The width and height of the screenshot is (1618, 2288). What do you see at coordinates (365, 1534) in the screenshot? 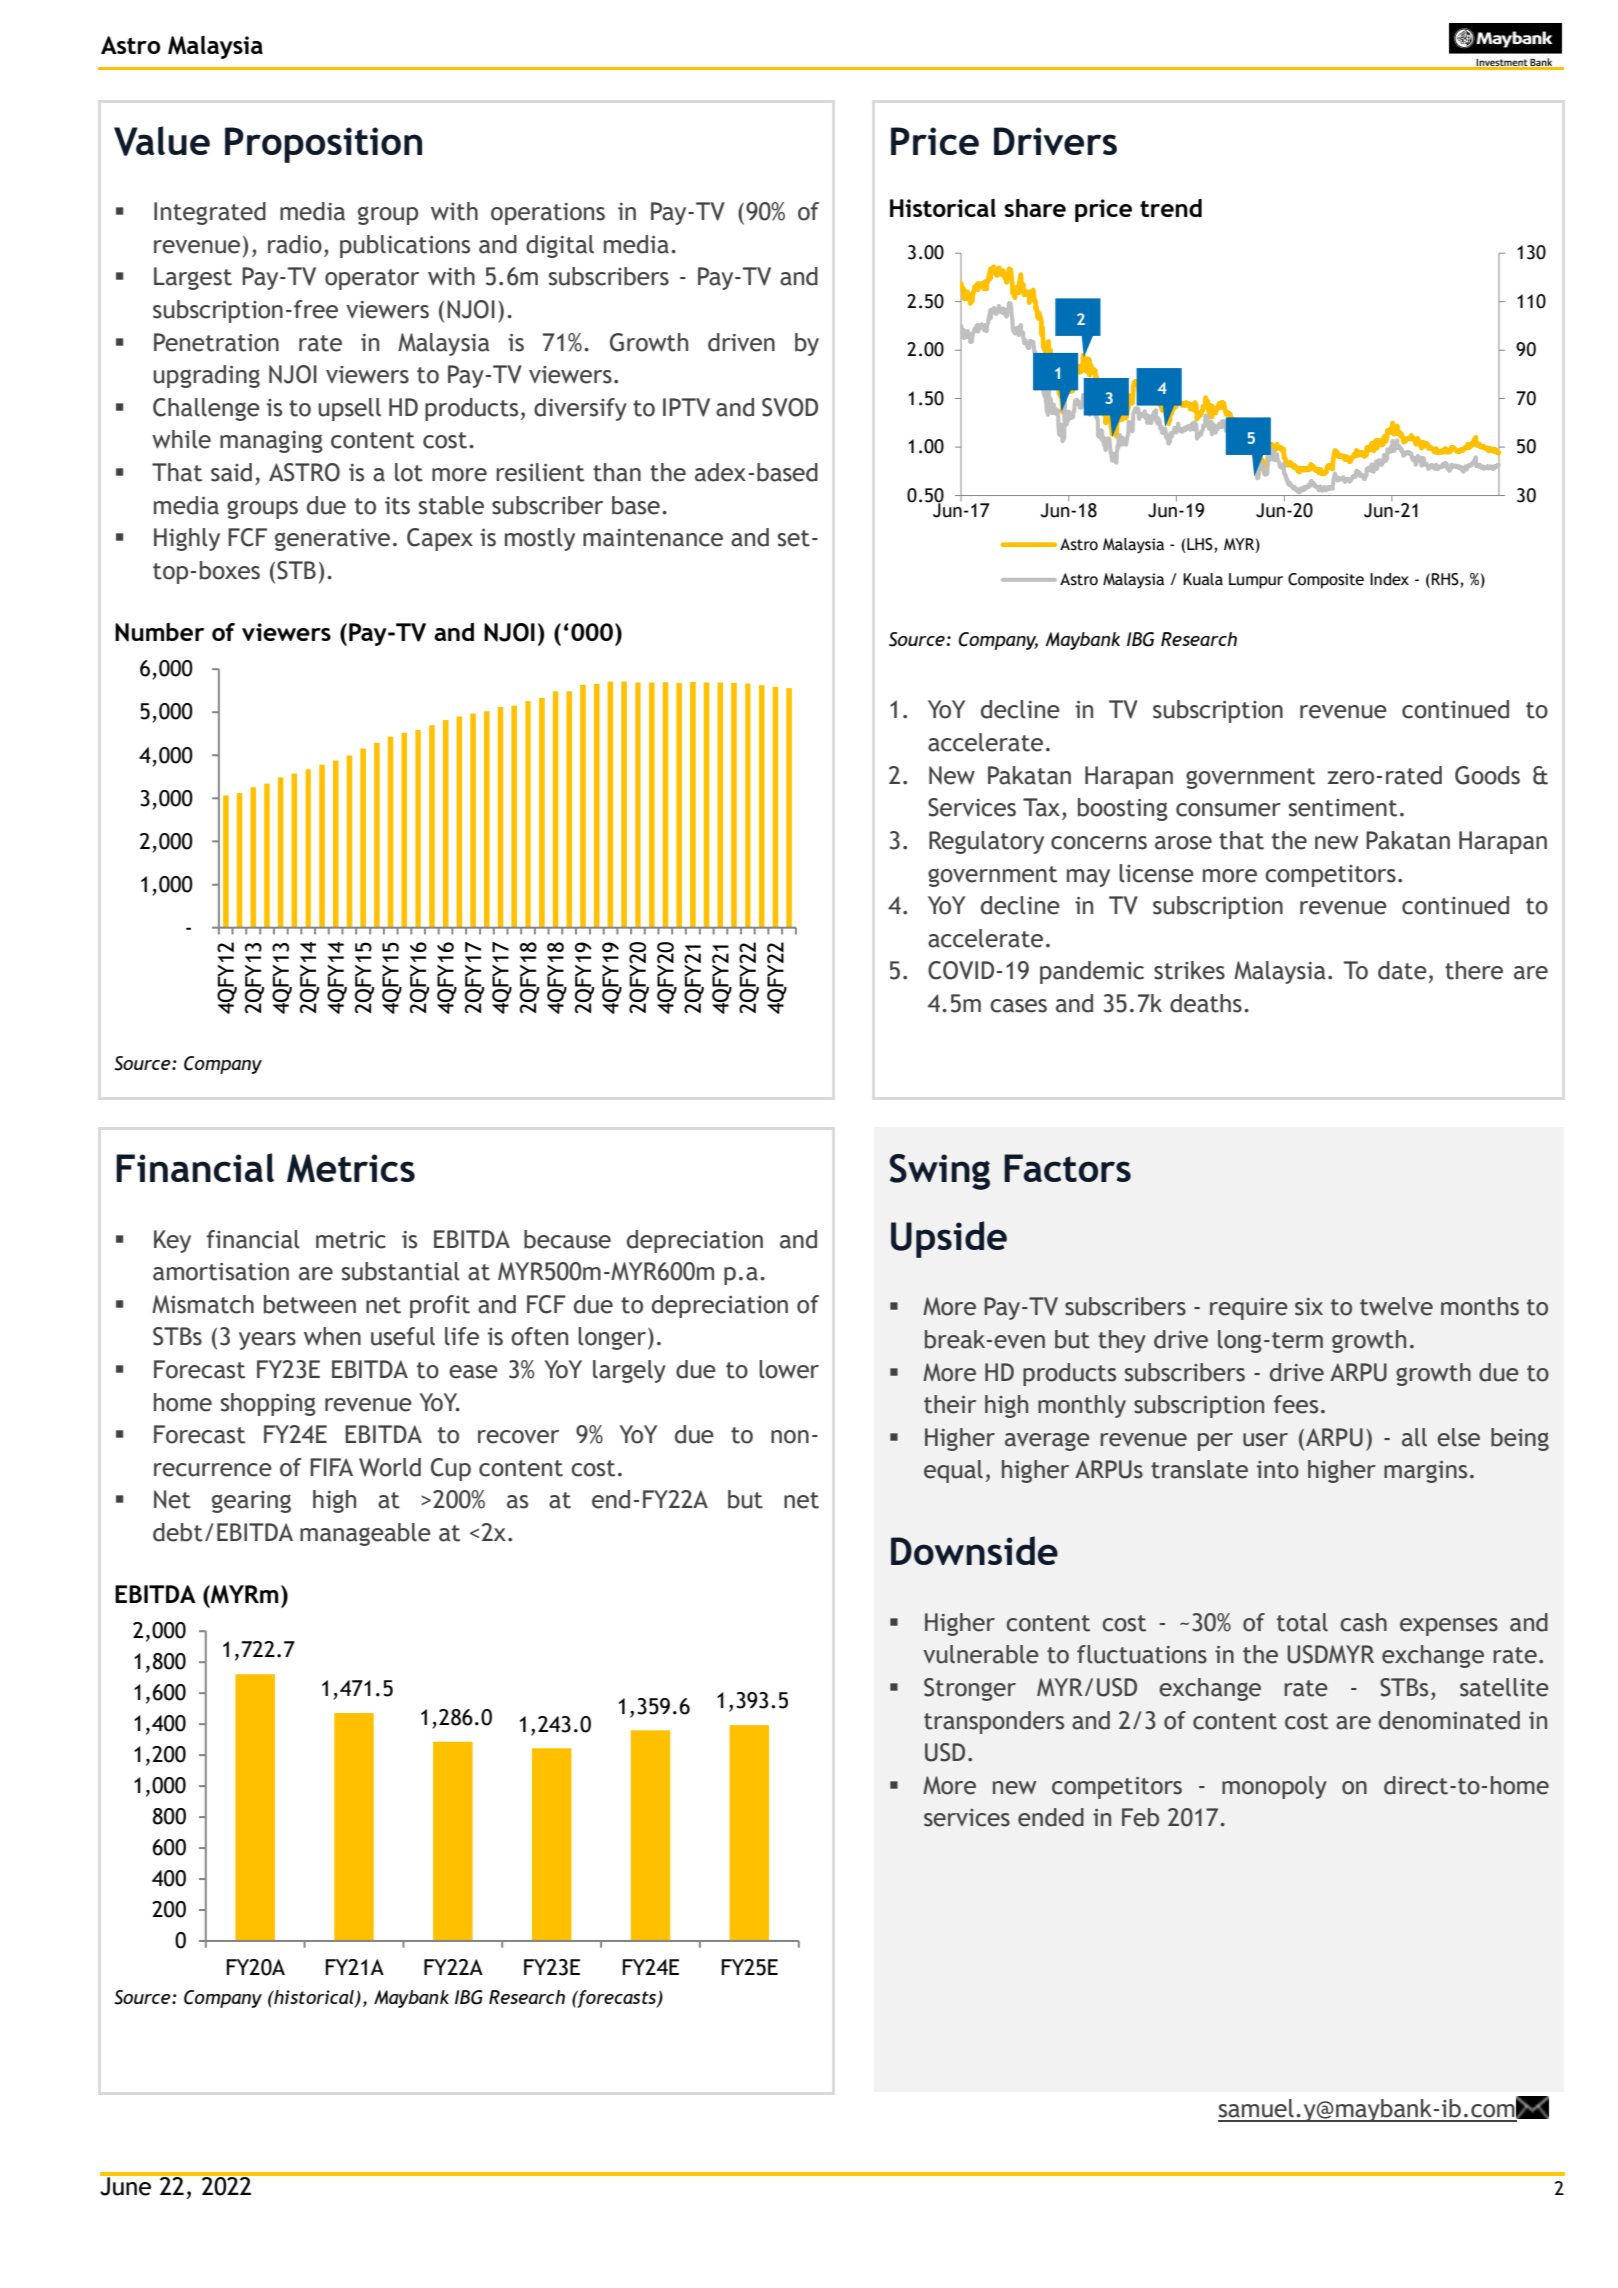
I see `manageable` at bounding box center [365, 1534].
